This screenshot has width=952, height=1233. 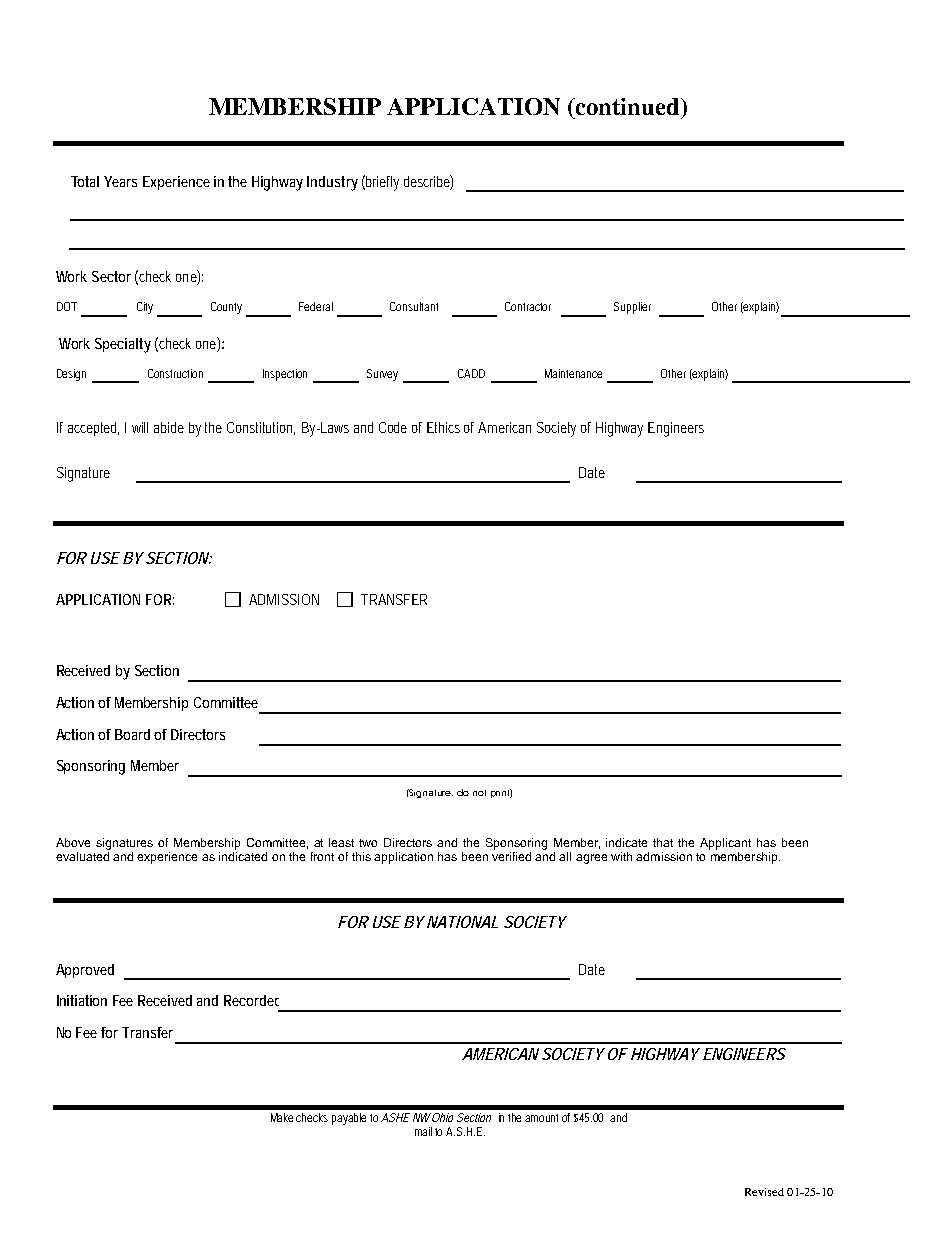 What do you see at coordinates (663, 842) in the screenshot?
I see `that` at bounding box center [663, 842].
